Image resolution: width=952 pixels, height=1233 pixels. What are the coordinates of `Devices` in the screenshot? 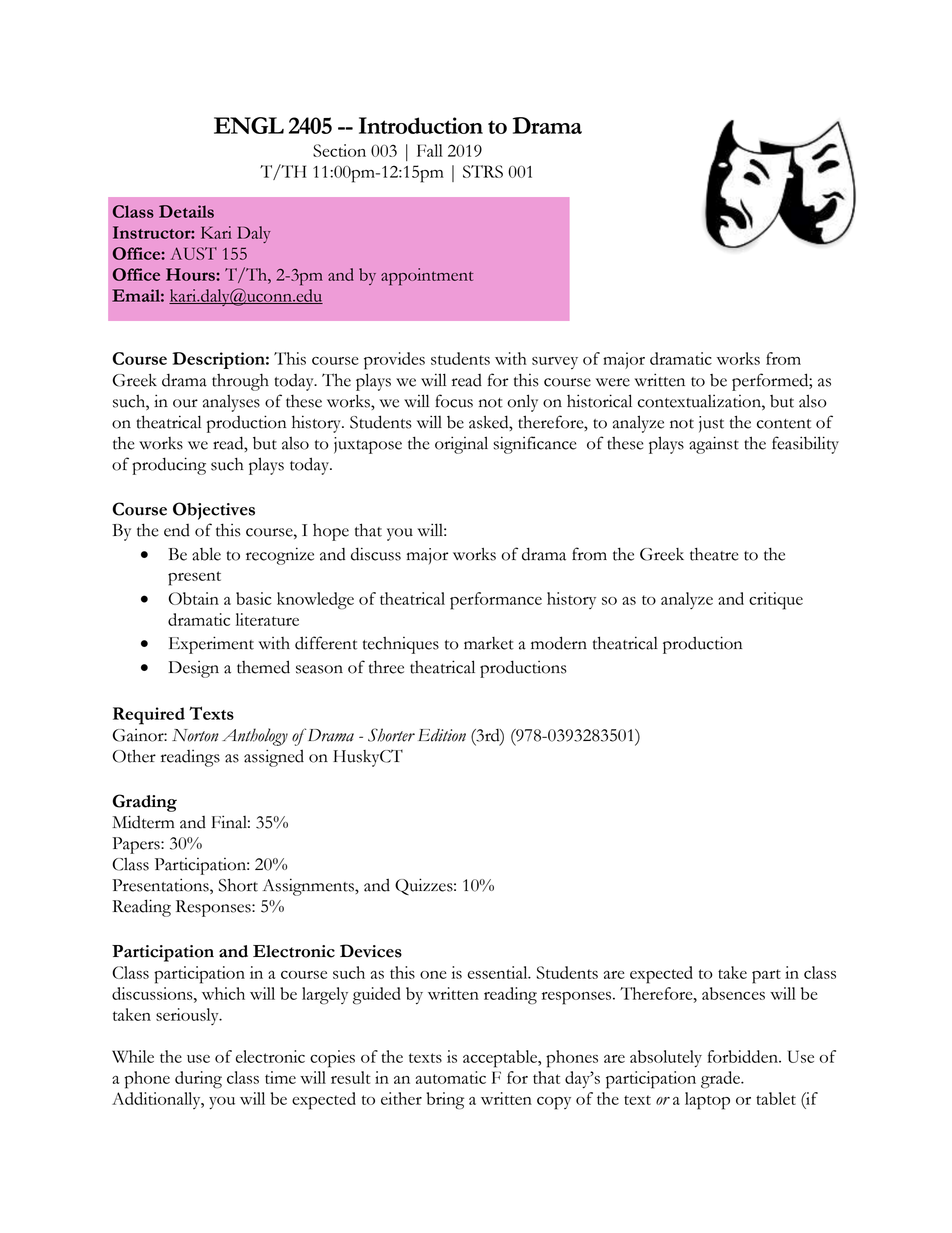 It's located at (371, 951).
